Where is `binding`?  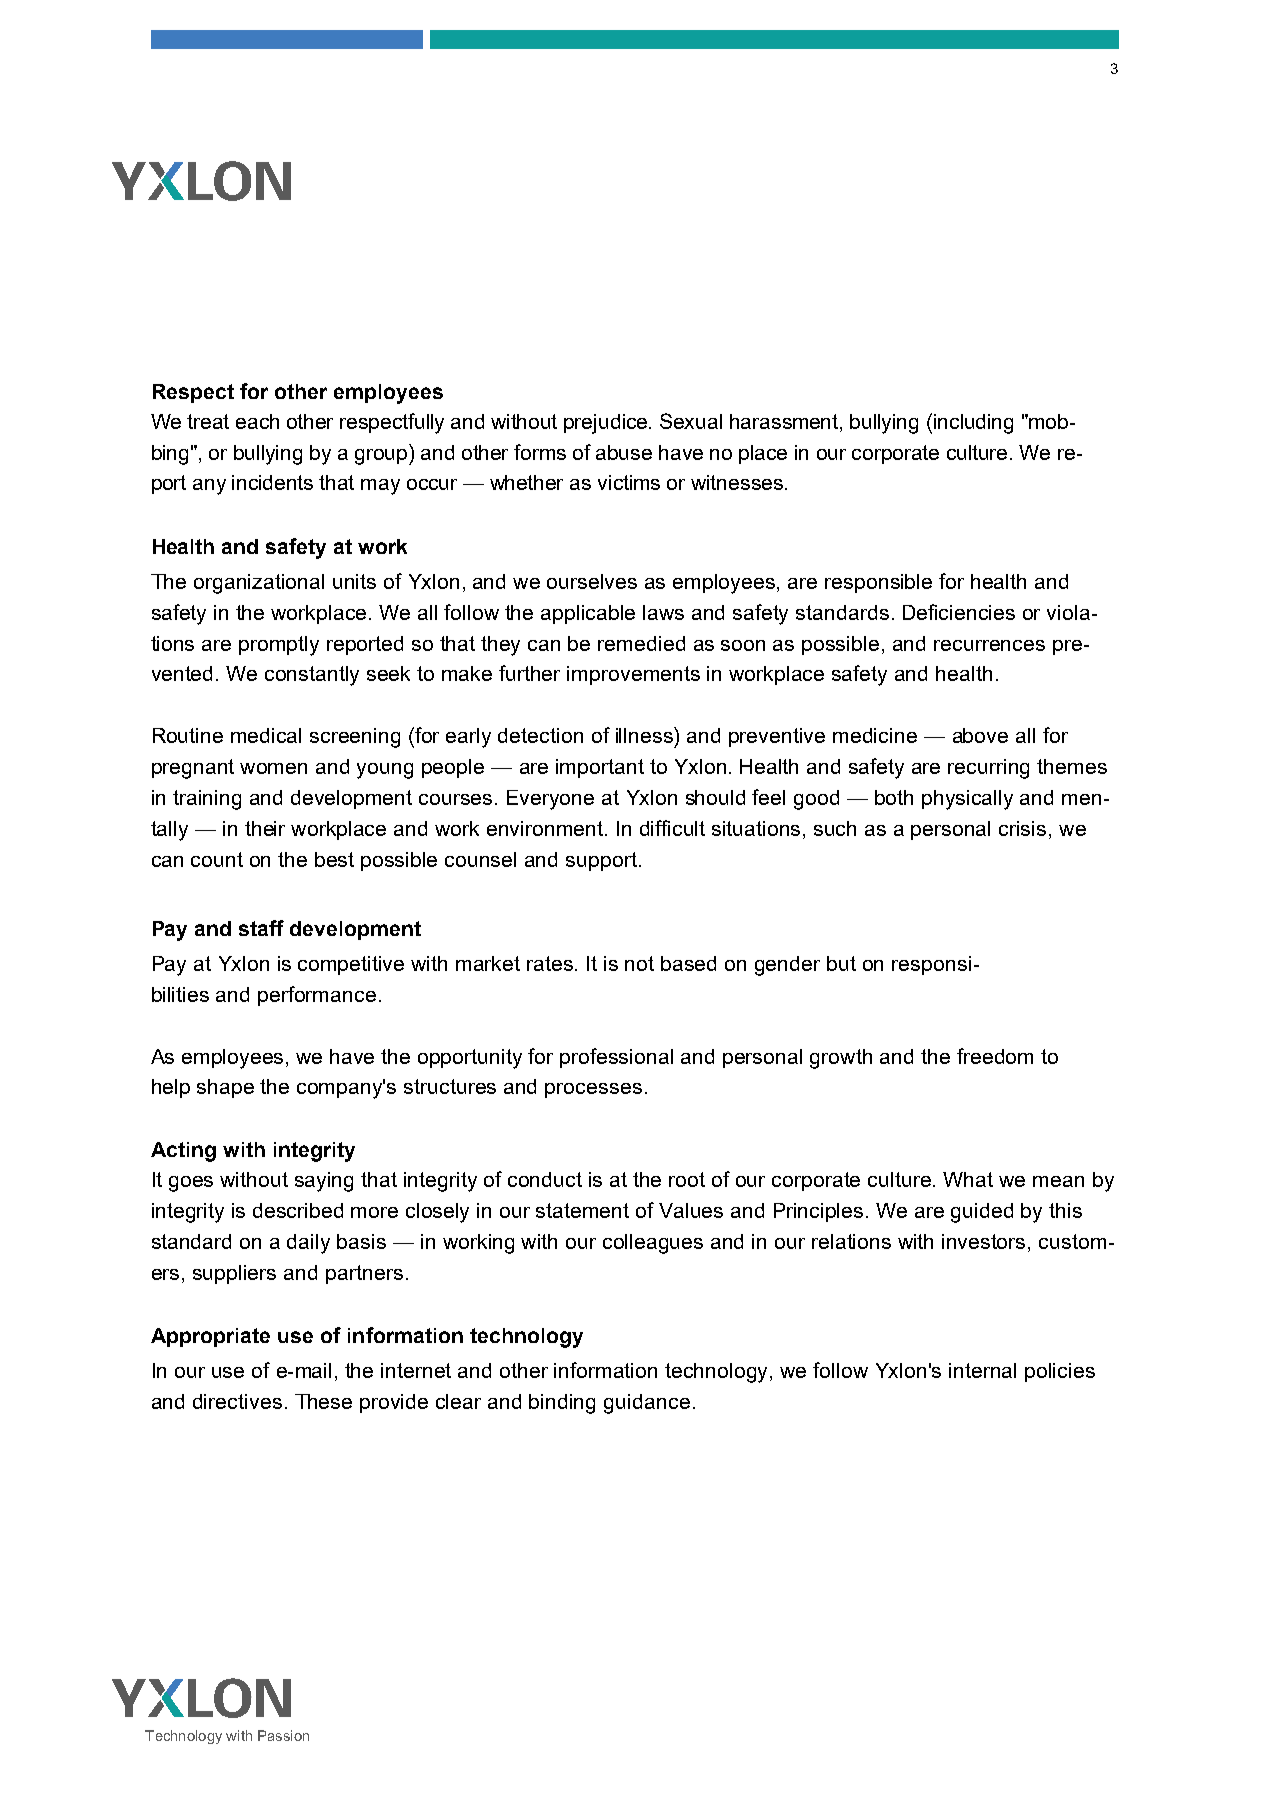 binding is located at coordinates (562, 1404).
